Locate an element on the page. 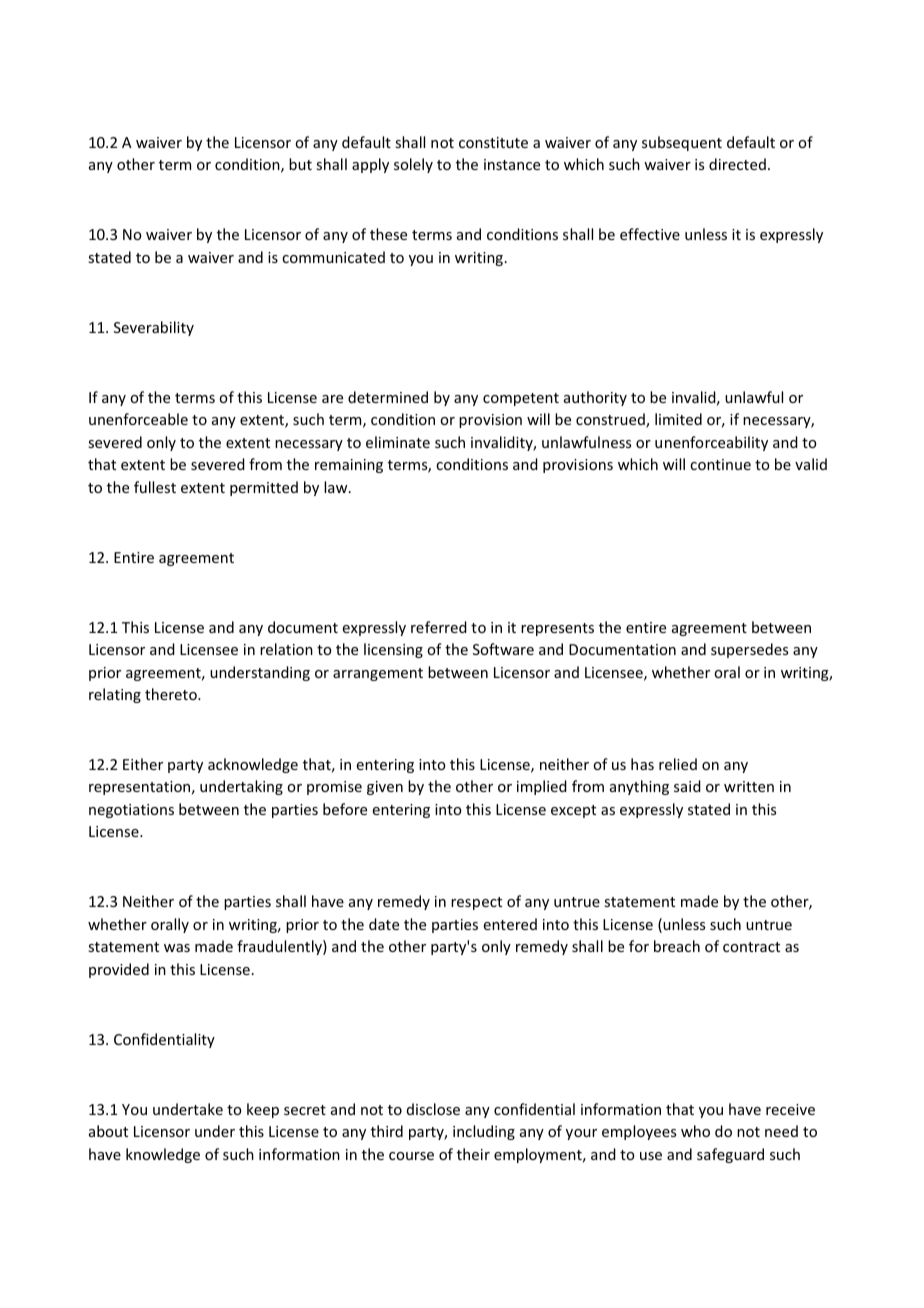 The image size is (924, 1308). thereto is located at coordinates (172, 694).
